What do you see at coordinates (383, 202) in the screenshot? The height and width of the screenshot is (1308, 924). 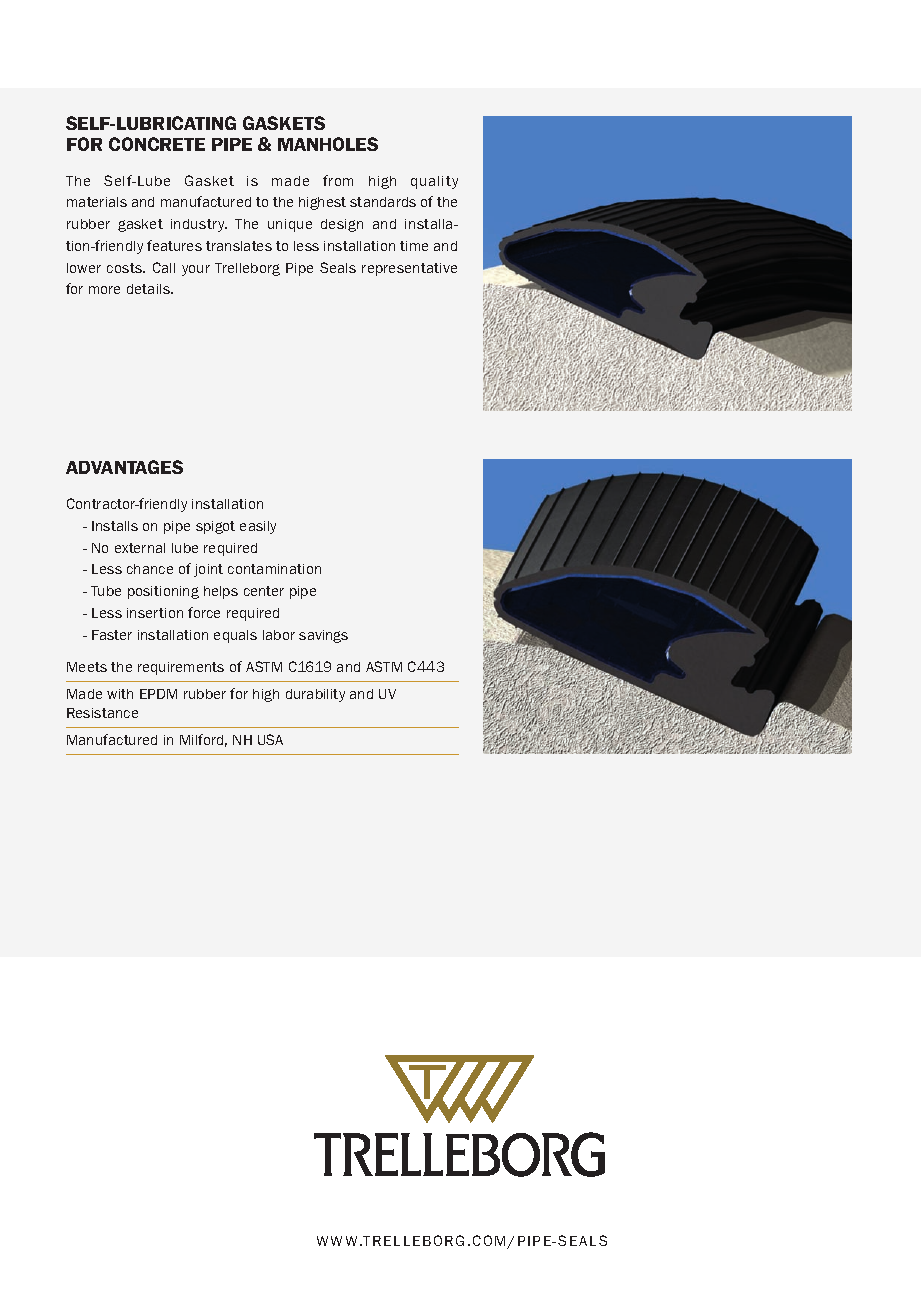 I see `standards` at bounding box center [383, 202].
